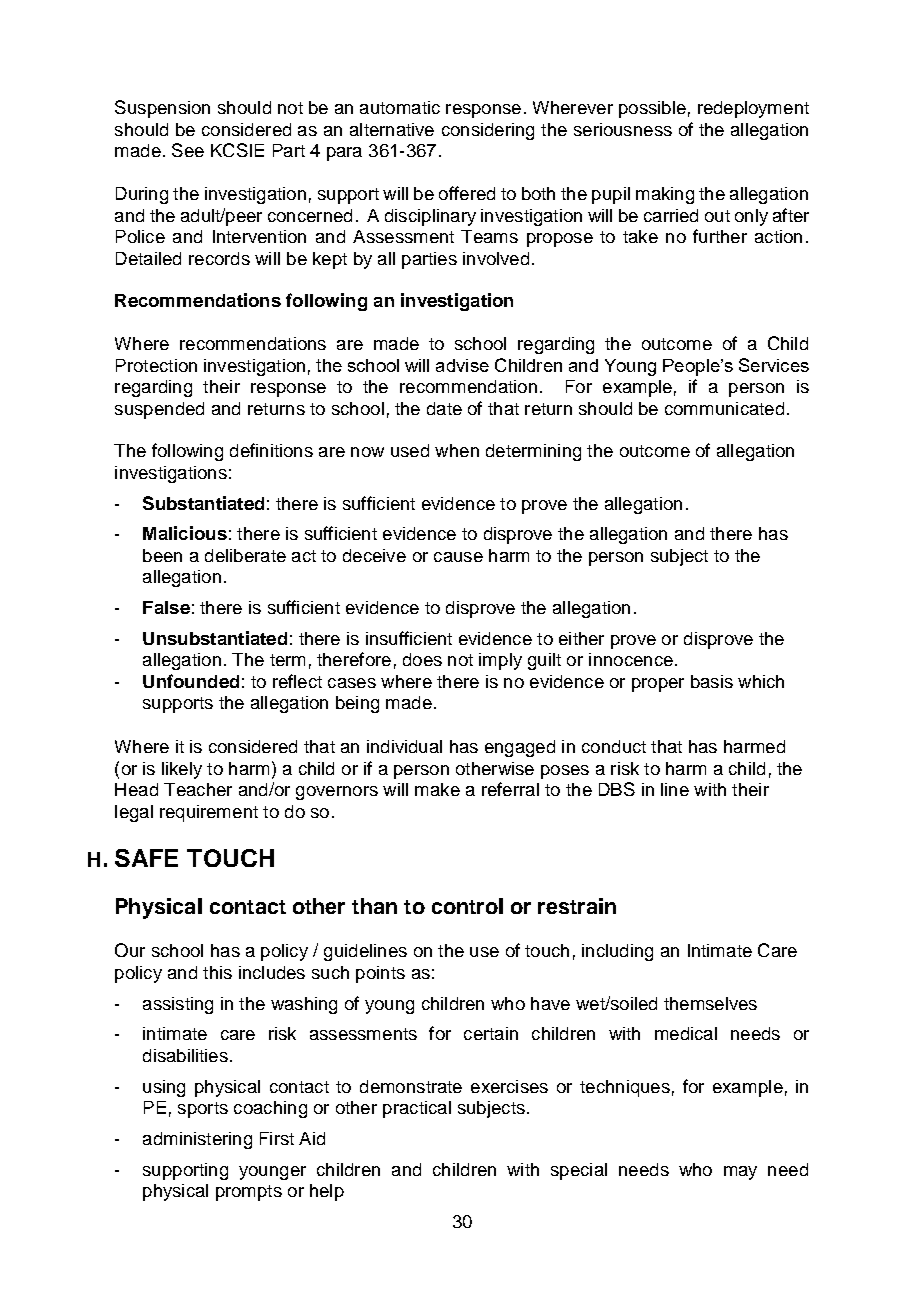 This screenshot has height=1308, width=924. Describe the element at coordinates (188, 150) in the screenshot. I see `See` at that location.
